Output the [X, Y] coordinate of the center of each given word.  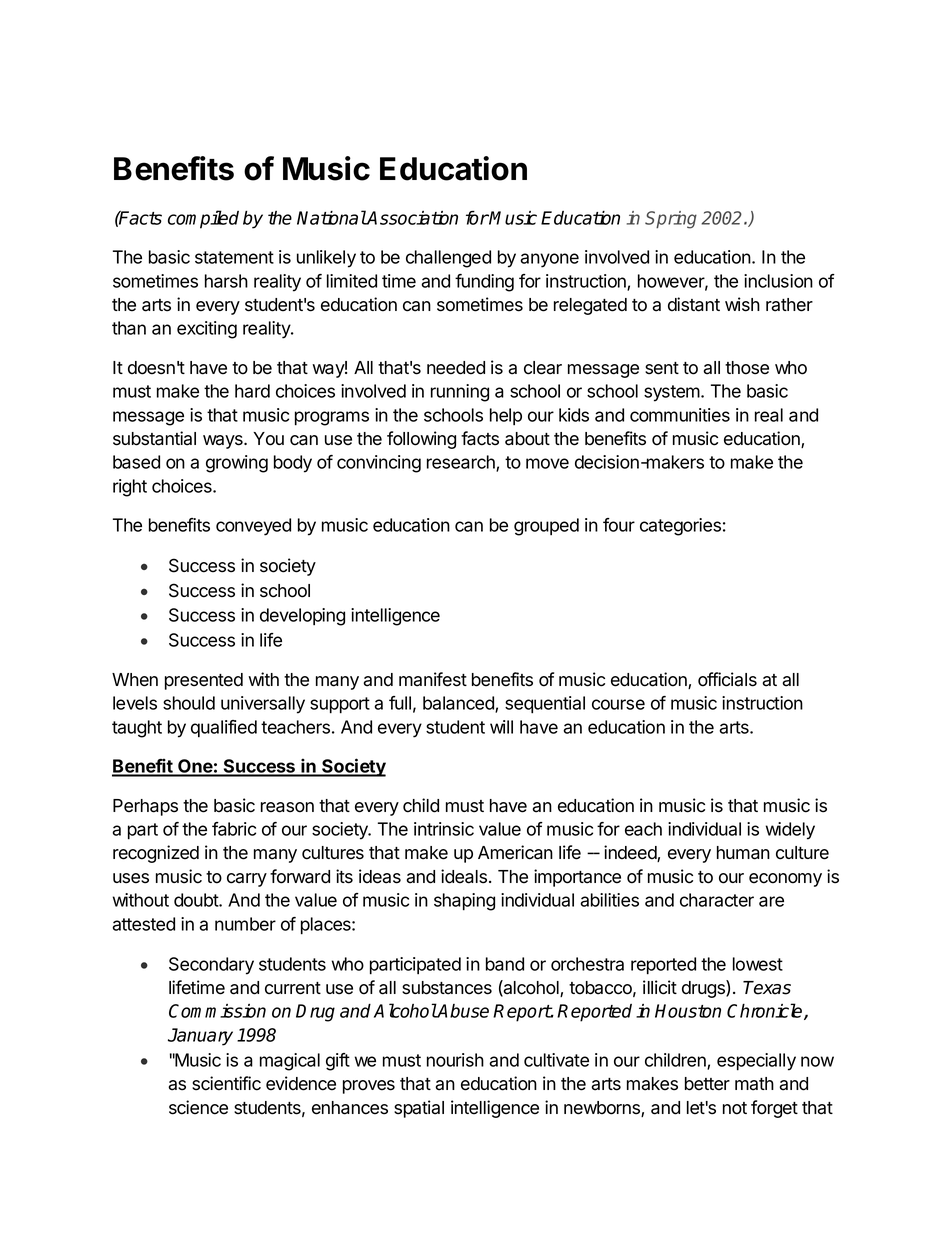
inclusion [778, 281]
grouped [546, 527]
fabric [234, 829]
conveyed [253, 527]
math [754, 1084]
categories [680, 527]
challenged [448, 259]
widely [790, 831]
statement [234, 257]
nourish [455, 1060]
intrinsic [444, 829]
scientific [226, 1083]
